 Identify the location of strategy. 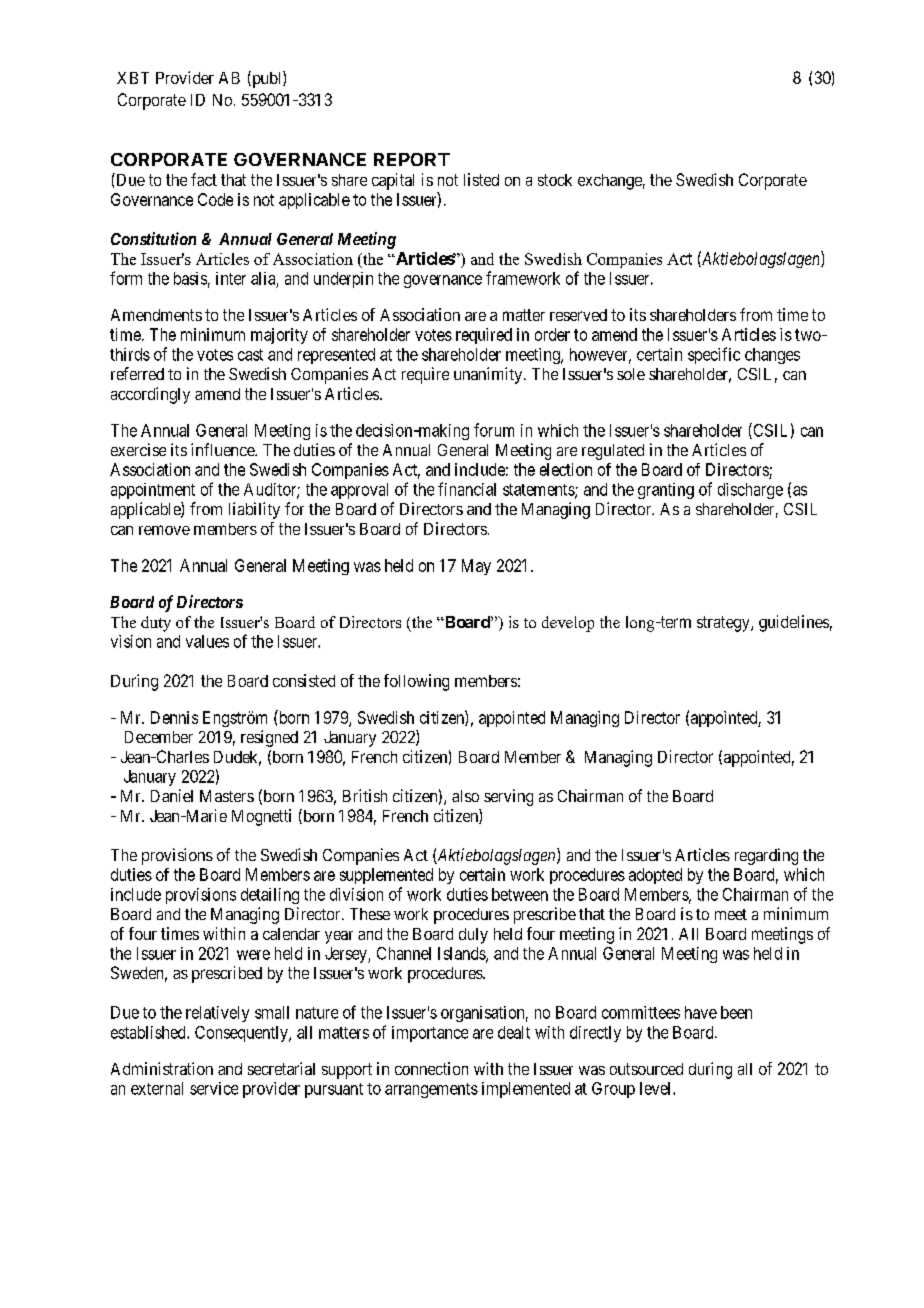
(724, 624).
